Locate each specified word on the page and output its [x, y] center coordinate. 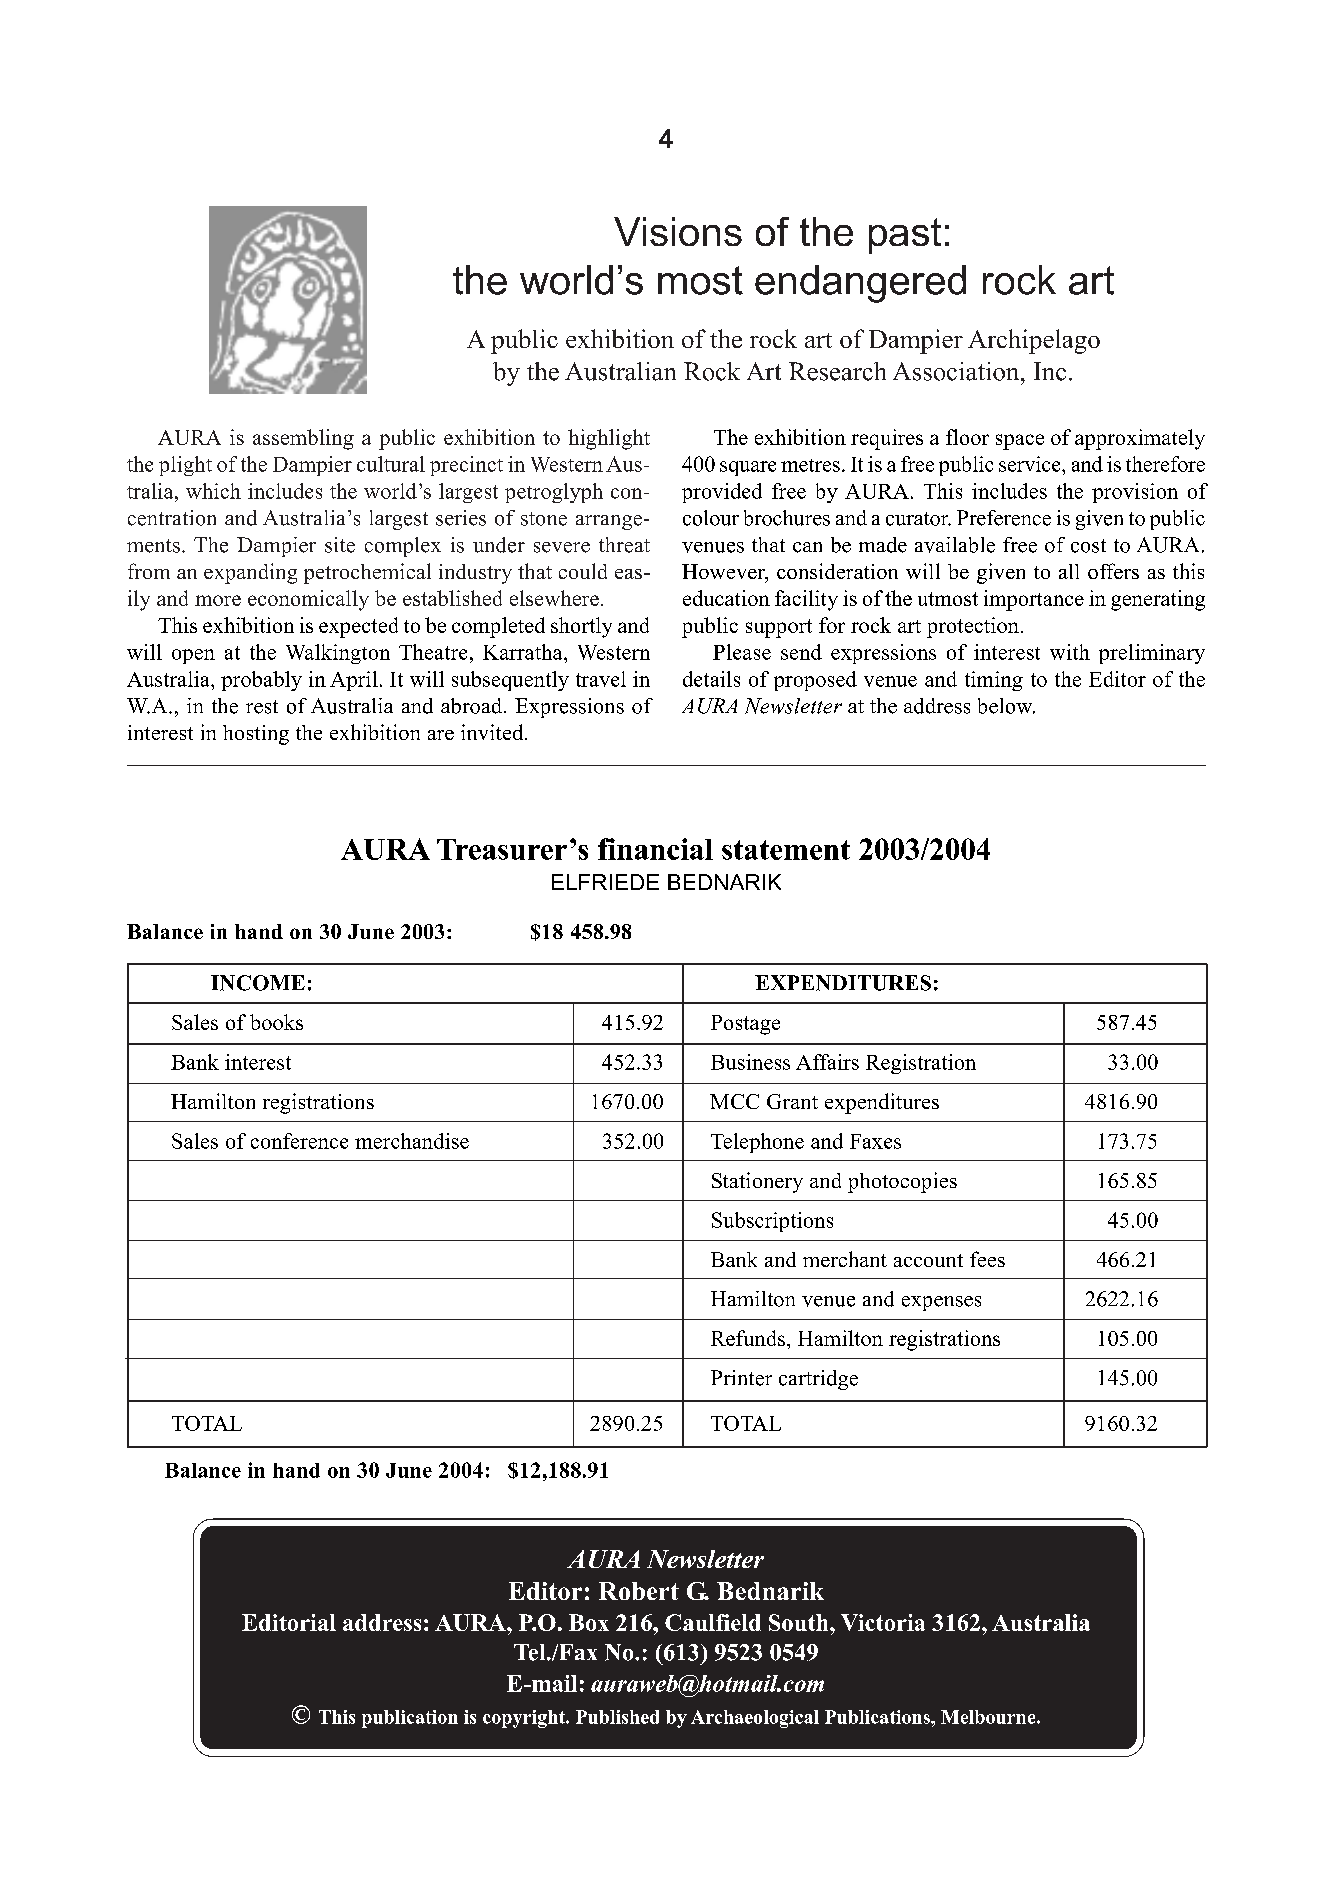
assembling [303, 439]
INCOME [258, 983]
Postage [745, 1025]
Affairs [827, 1062]
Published [617, 1717]
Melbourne [989, 1717]
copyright [525, 1719]
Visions [678, 231]
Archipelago [1034, 341]
